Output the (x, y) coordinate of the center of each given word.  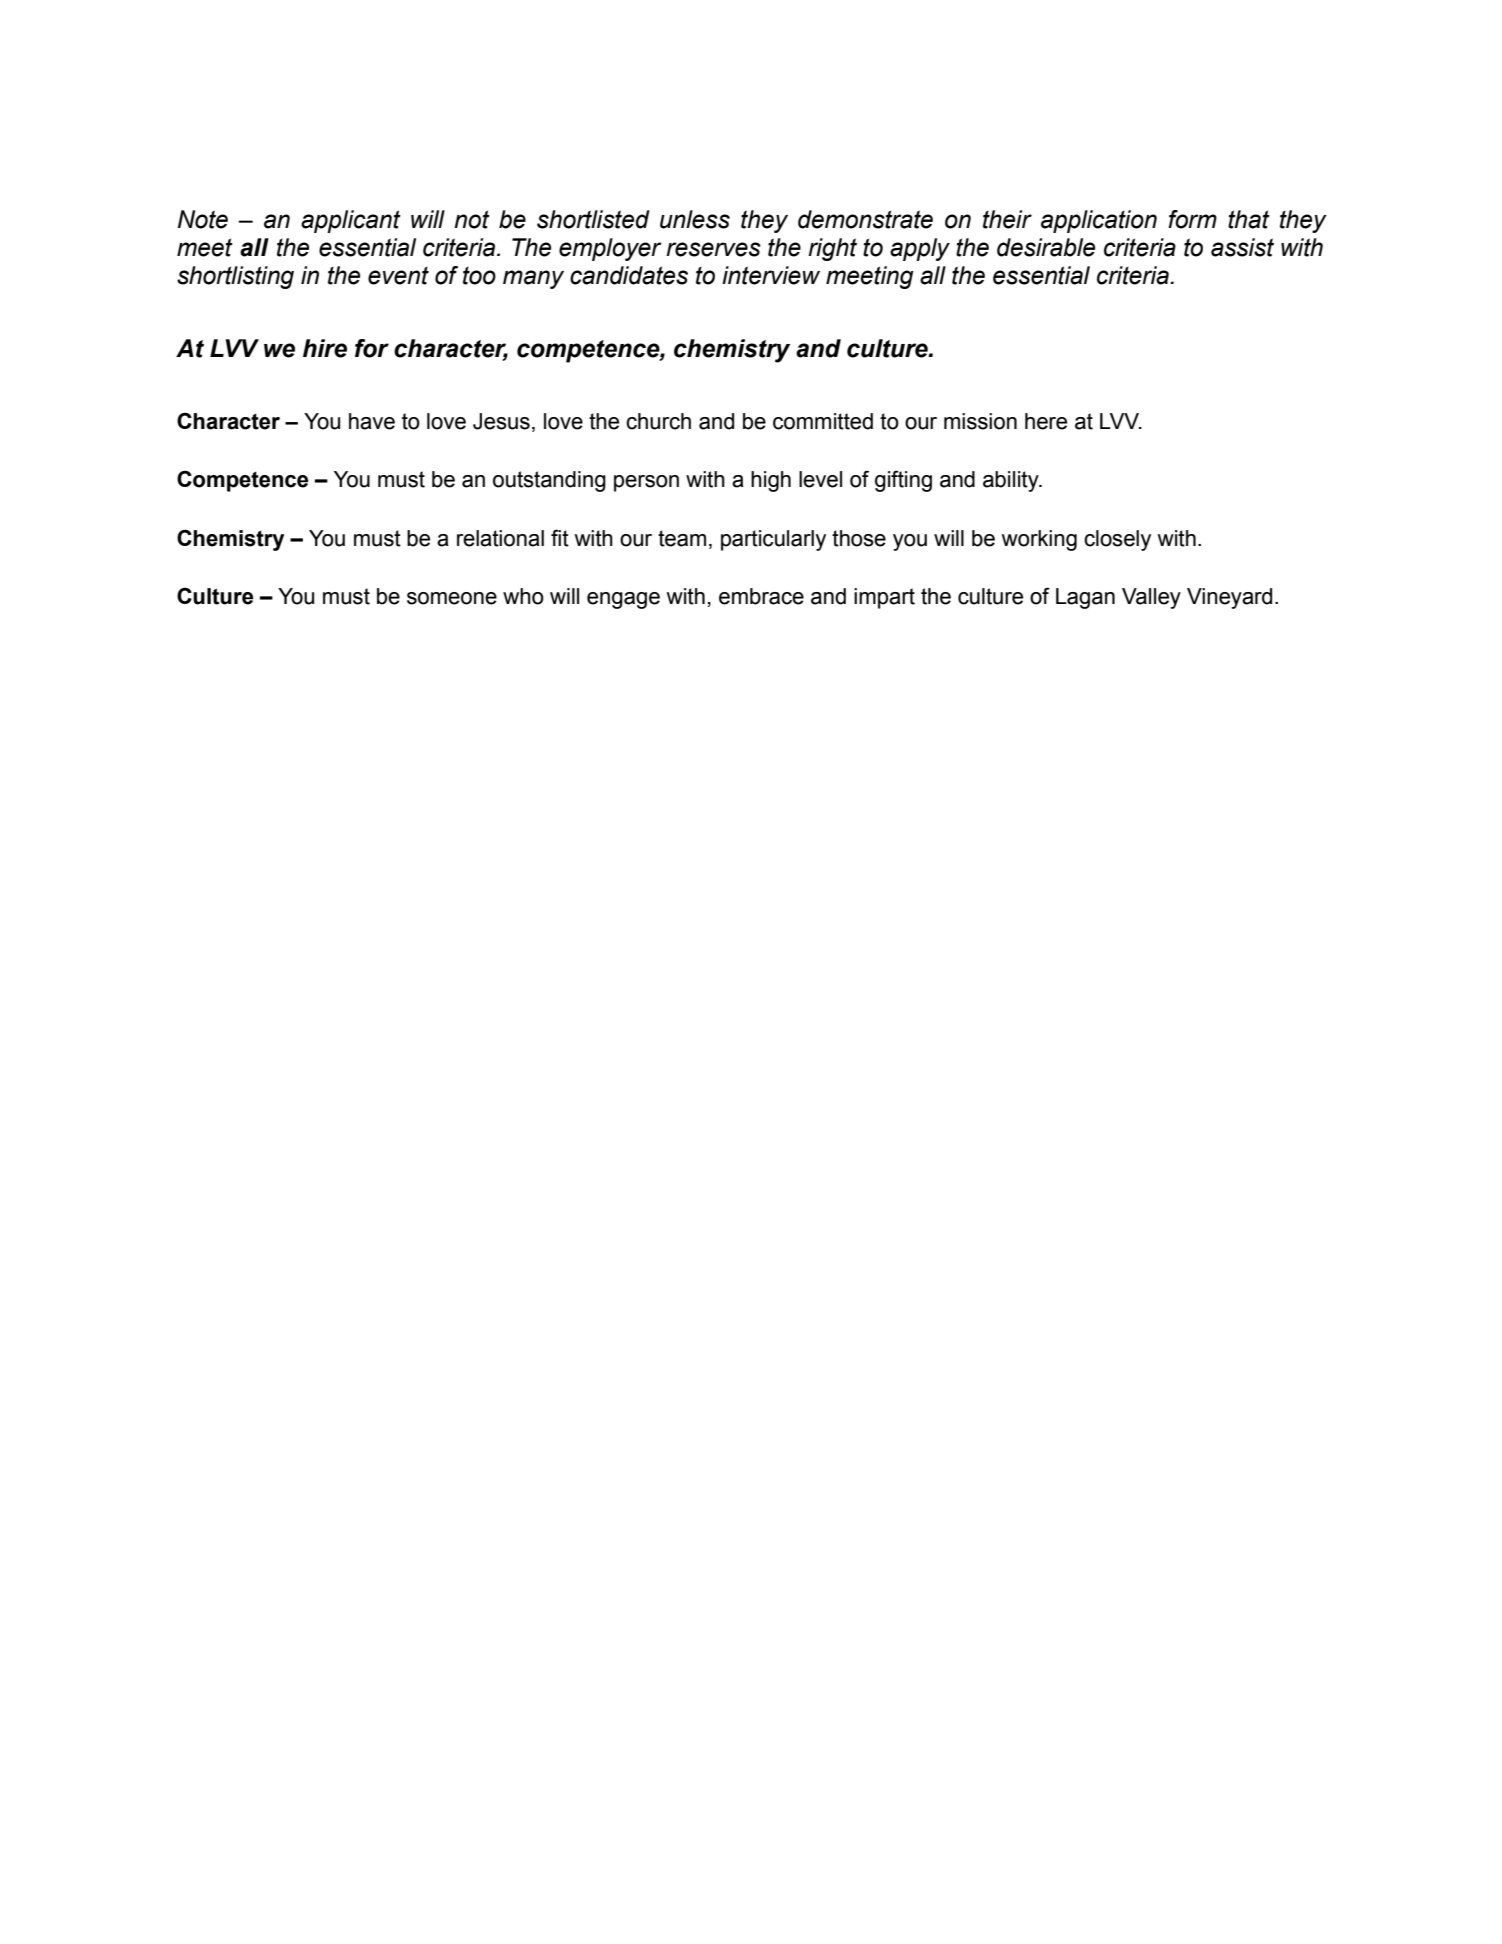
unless (695, 219)
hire (325, 348)
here (1046, 421)
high (771, 481)
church (658, 421)
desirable (1046, 247)
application (1099, 221)
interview (771, 275)
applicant (351, 221)
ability (1012, 481)
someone (452, 598)
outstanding (549, 481)
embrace (761, 596)
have (372, 421)
